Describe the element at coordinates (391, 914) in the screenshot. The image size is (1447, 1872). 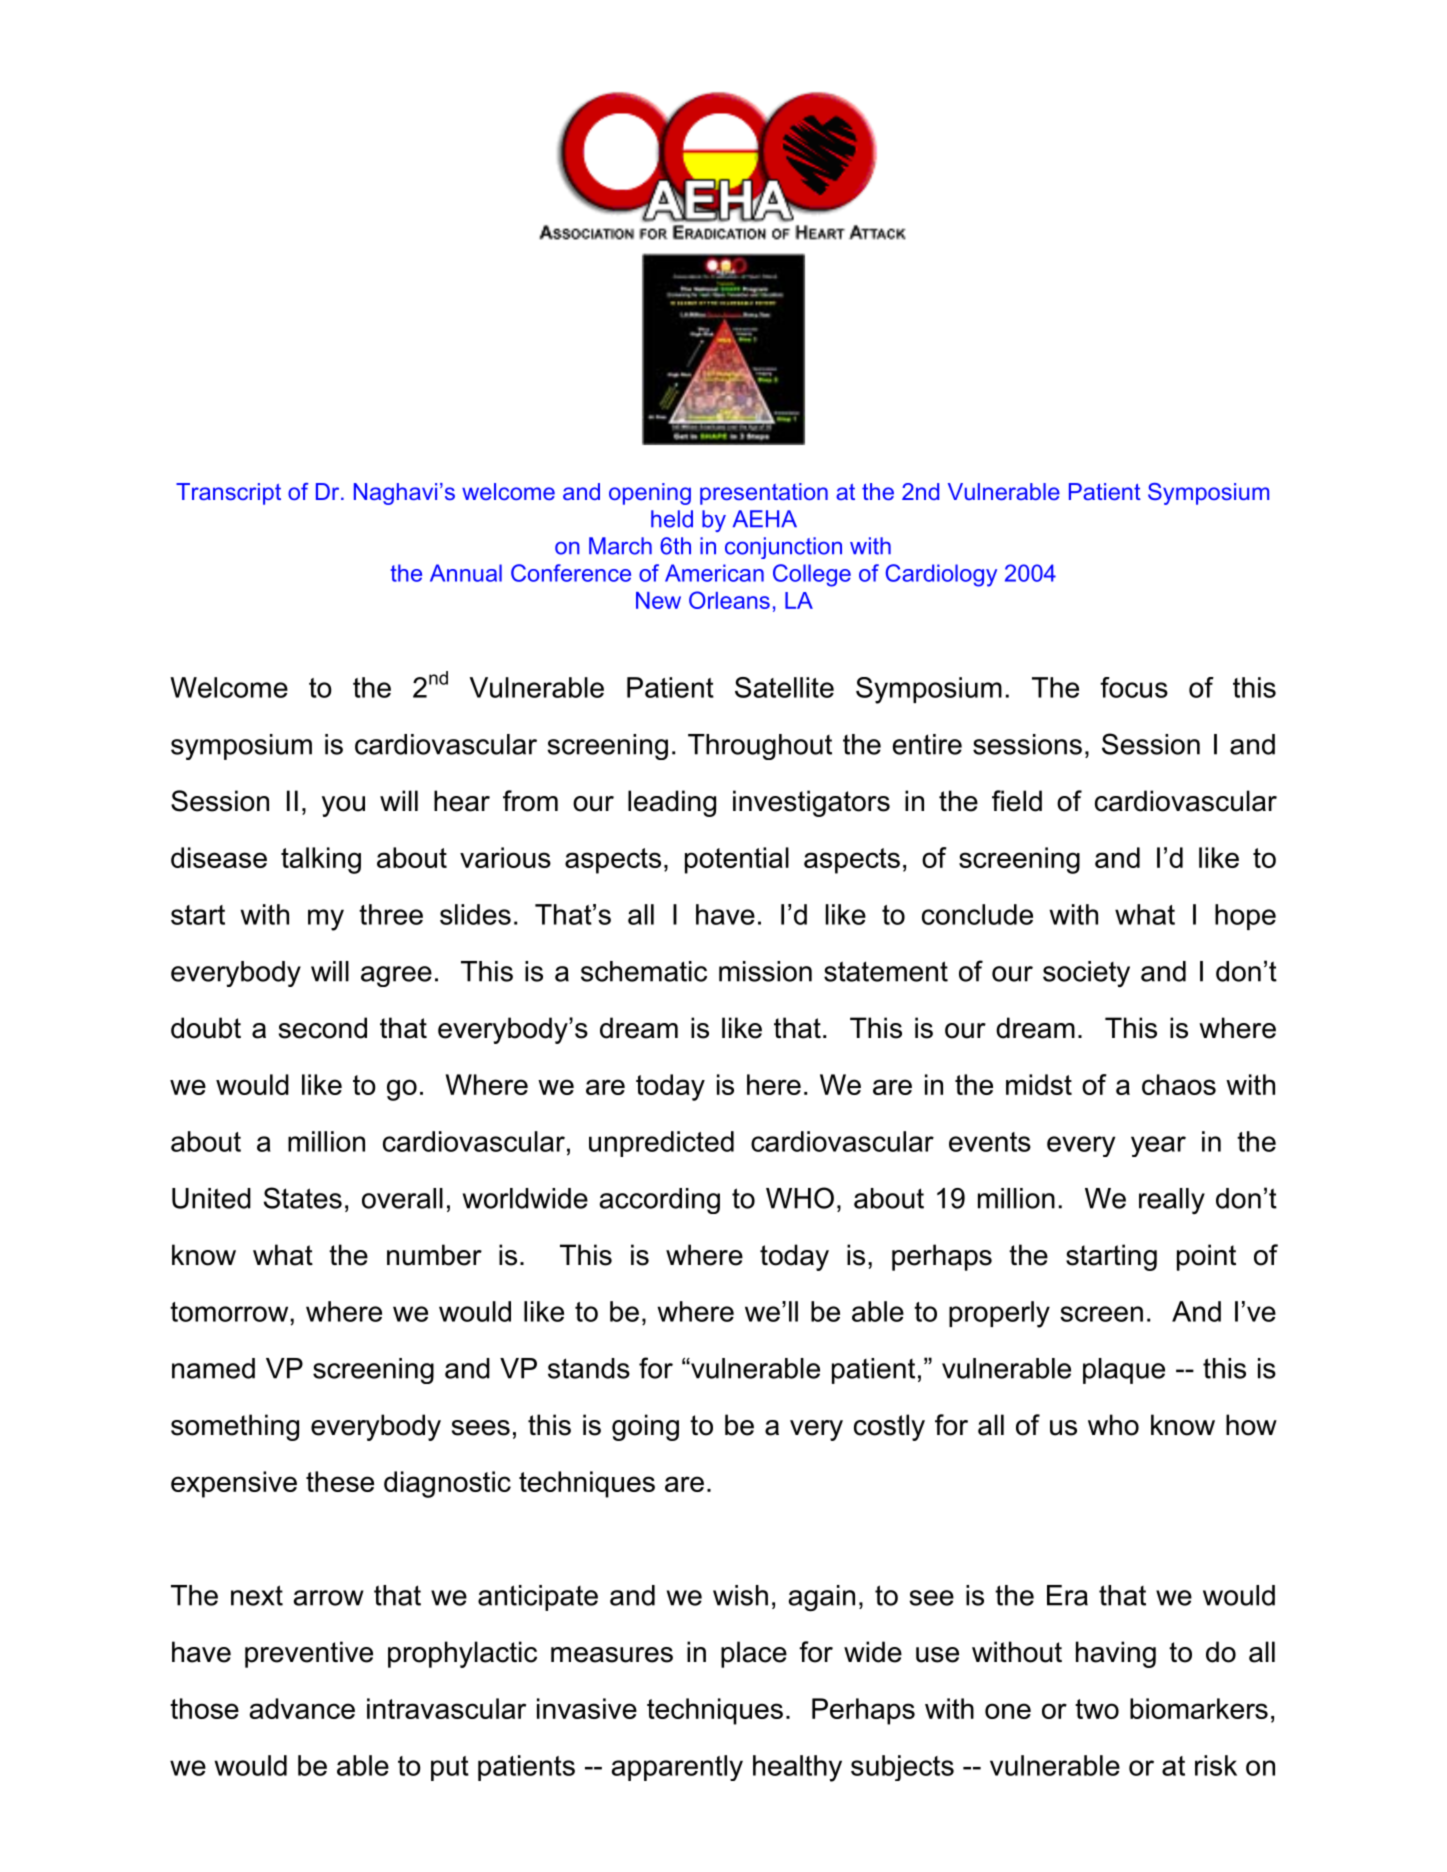
I see `three` at that location.
